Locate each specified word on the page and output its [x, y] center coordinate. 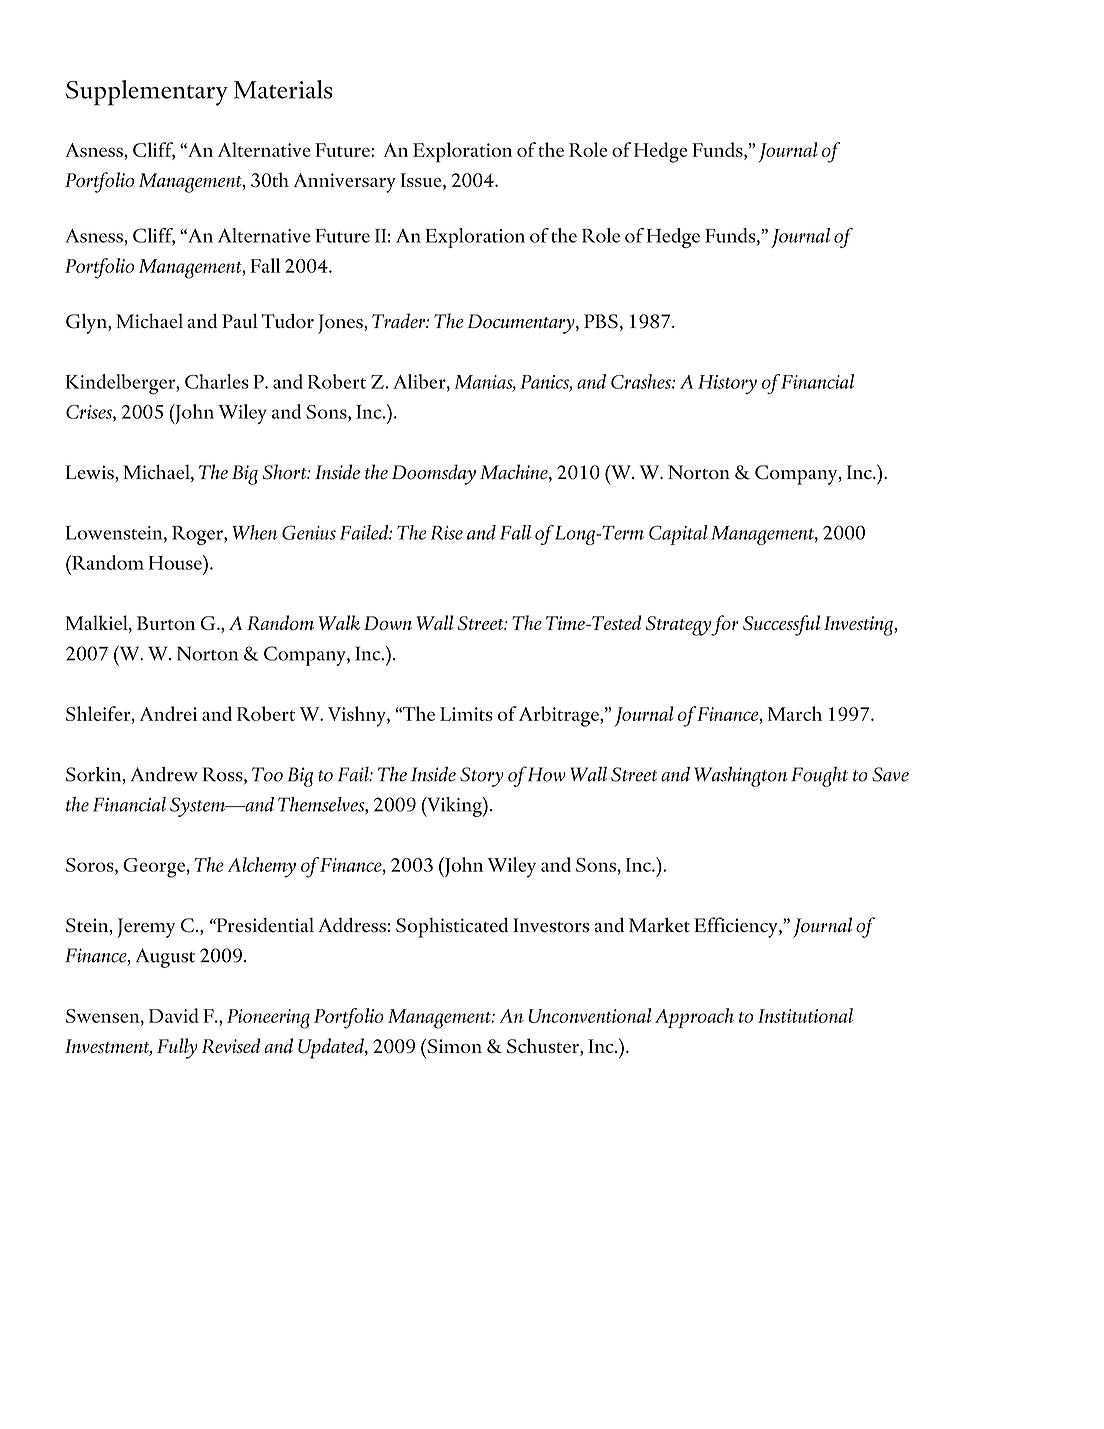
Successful [781, 625]
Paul [240, 320]
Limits [466, 714]
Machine [515, 473]
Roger [198, 535]
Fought [819, 777]
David [174, 1015]
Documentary [522, 324]
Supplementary [147, 93]
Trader [399, 320]
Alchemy [262, 867]
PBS [601, 321]
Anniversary [345, 183]
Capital [678, 535]
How [547, 774]
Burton [166, 623]
